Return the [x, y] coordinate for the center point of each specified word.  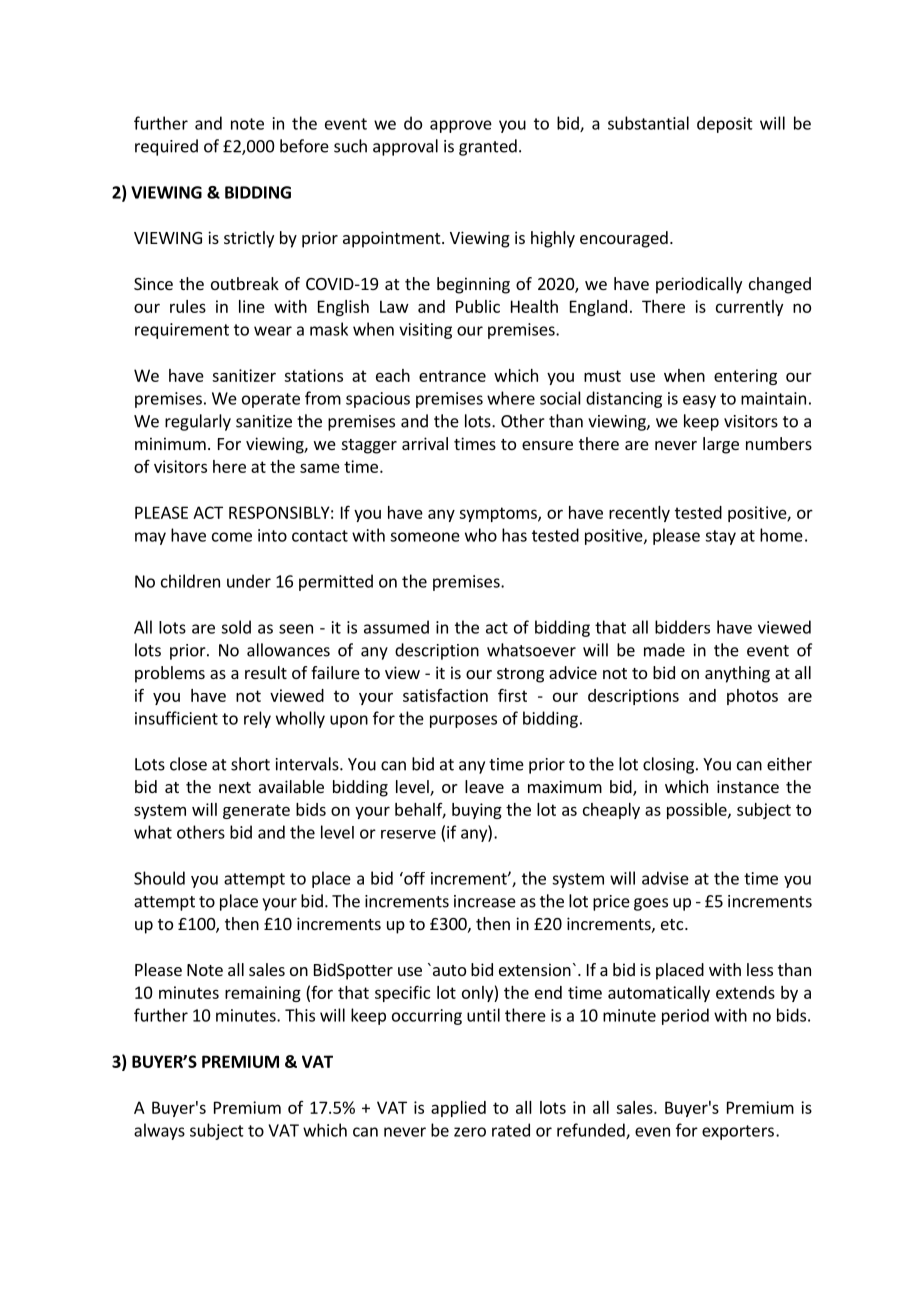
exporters [738, 1132]
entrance [452, 376]
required [166, 147]
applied [458, 1109]
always [159, 1131]
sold [236, 627]
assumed [396, 627]
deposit [725, 124]
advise [665, 878]
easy [699, 401]
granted [488, 147]
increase [485, 901]
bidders [682, 627]
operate [271, 400]
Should [159, 878]
